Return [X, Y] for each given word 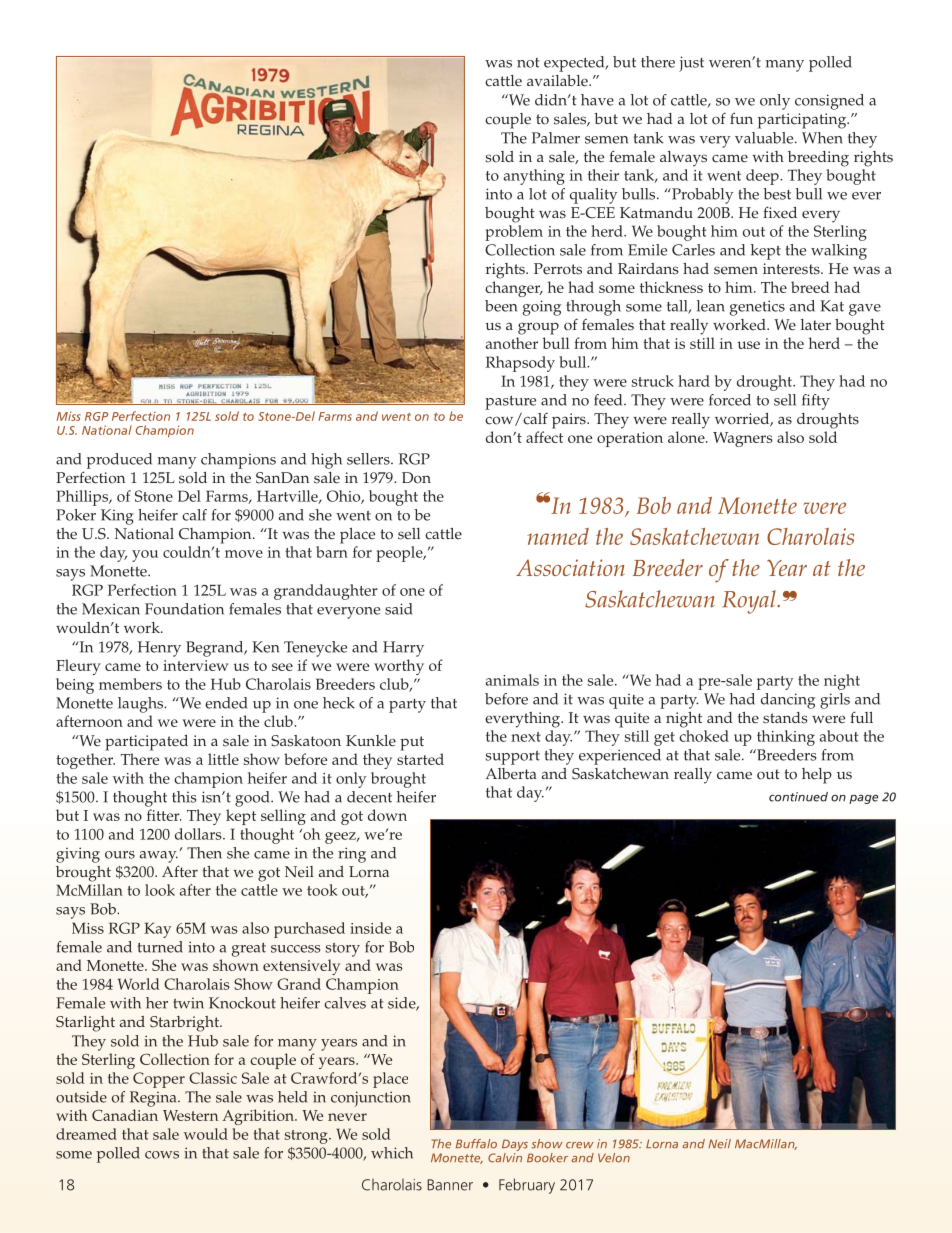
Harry [403, 649]
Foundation [184, 609]
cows [162, 1155]
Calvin [505, 1158]
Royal [750, 602]
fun [741, 118]
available [558, 81]
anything [534, 177]
